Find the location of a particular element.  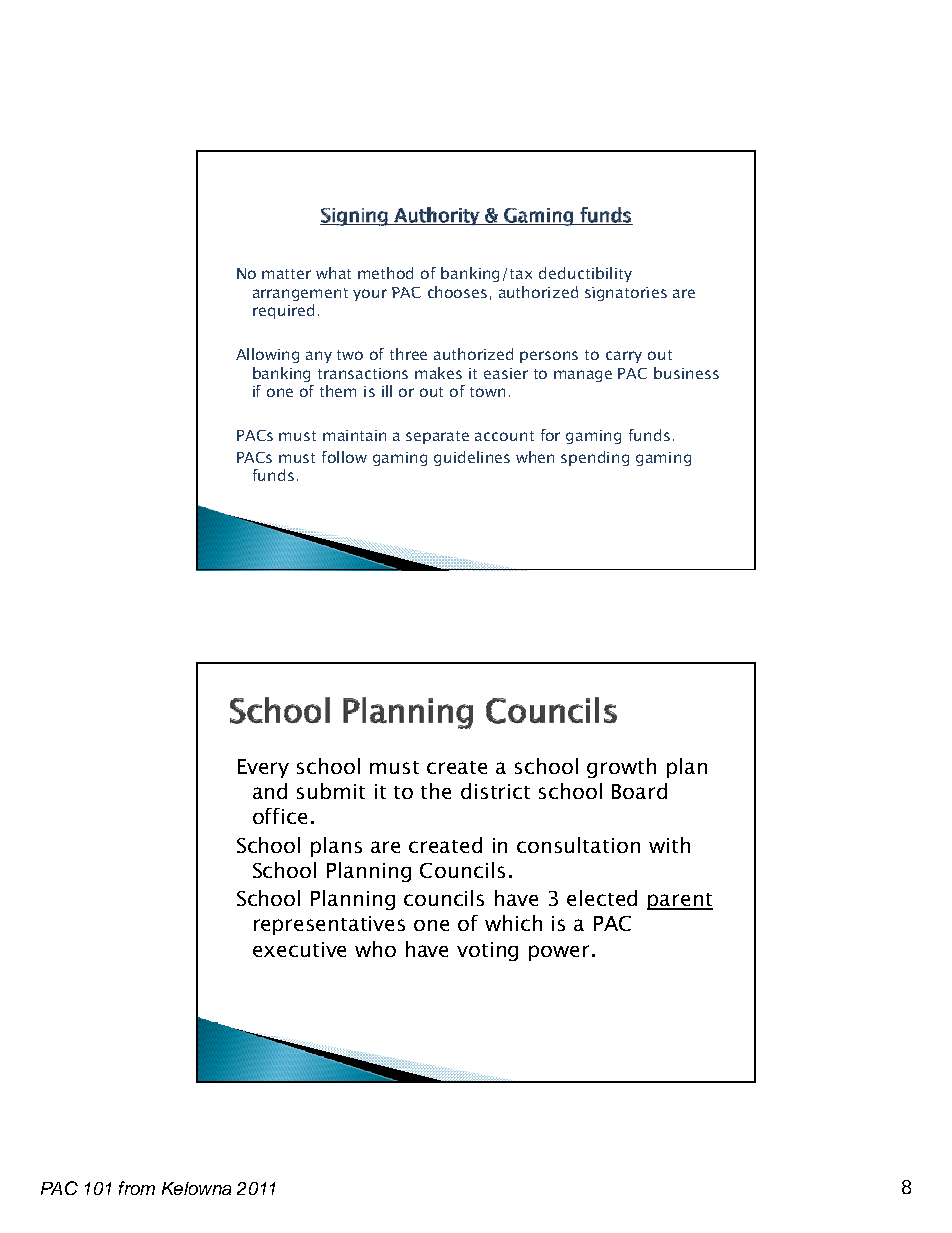

Board is located at coordinates (639, 791).
